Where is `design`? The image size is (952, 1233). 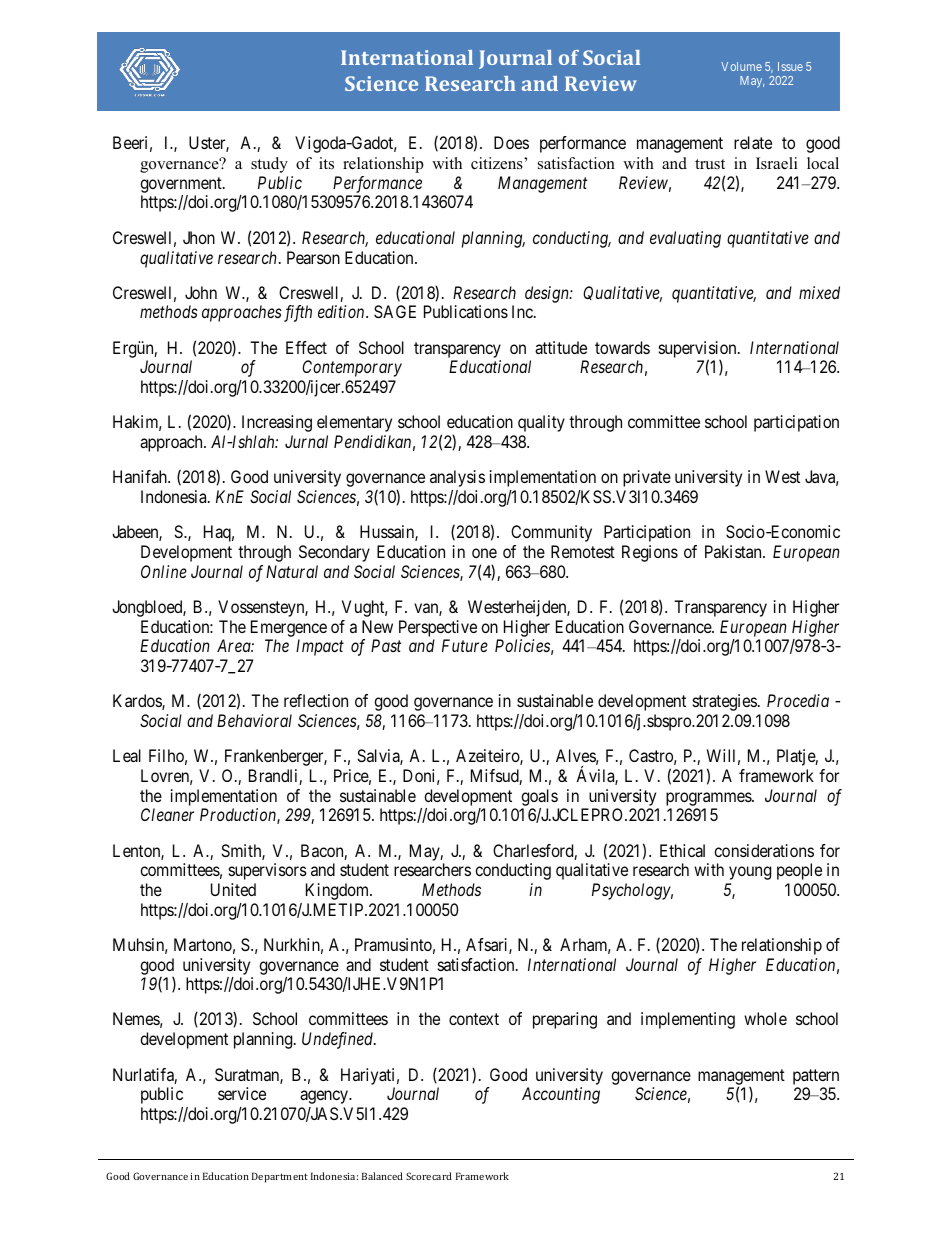 design is located at coordinates (548, 294).
